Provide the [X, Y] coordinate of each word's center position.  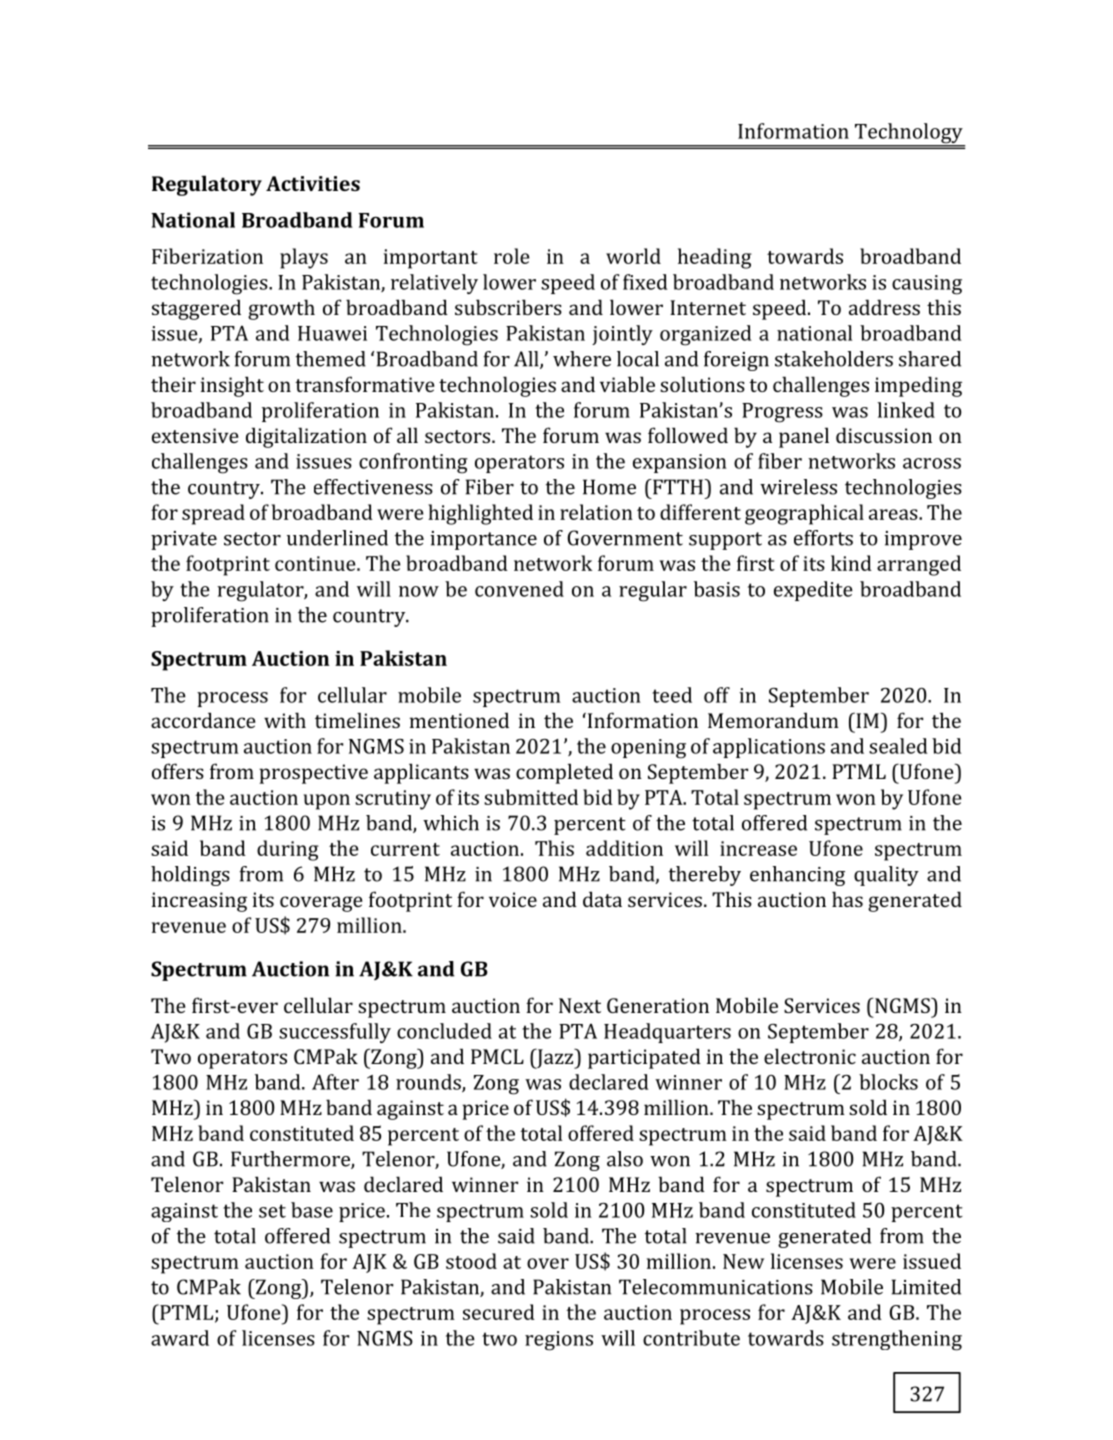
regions [559, 1341]
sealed [898, 746]
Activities [313, 183]
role [512, 256]
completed [564, 773]
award [180, 1338]
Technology [908, 134]
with [285, 720]
